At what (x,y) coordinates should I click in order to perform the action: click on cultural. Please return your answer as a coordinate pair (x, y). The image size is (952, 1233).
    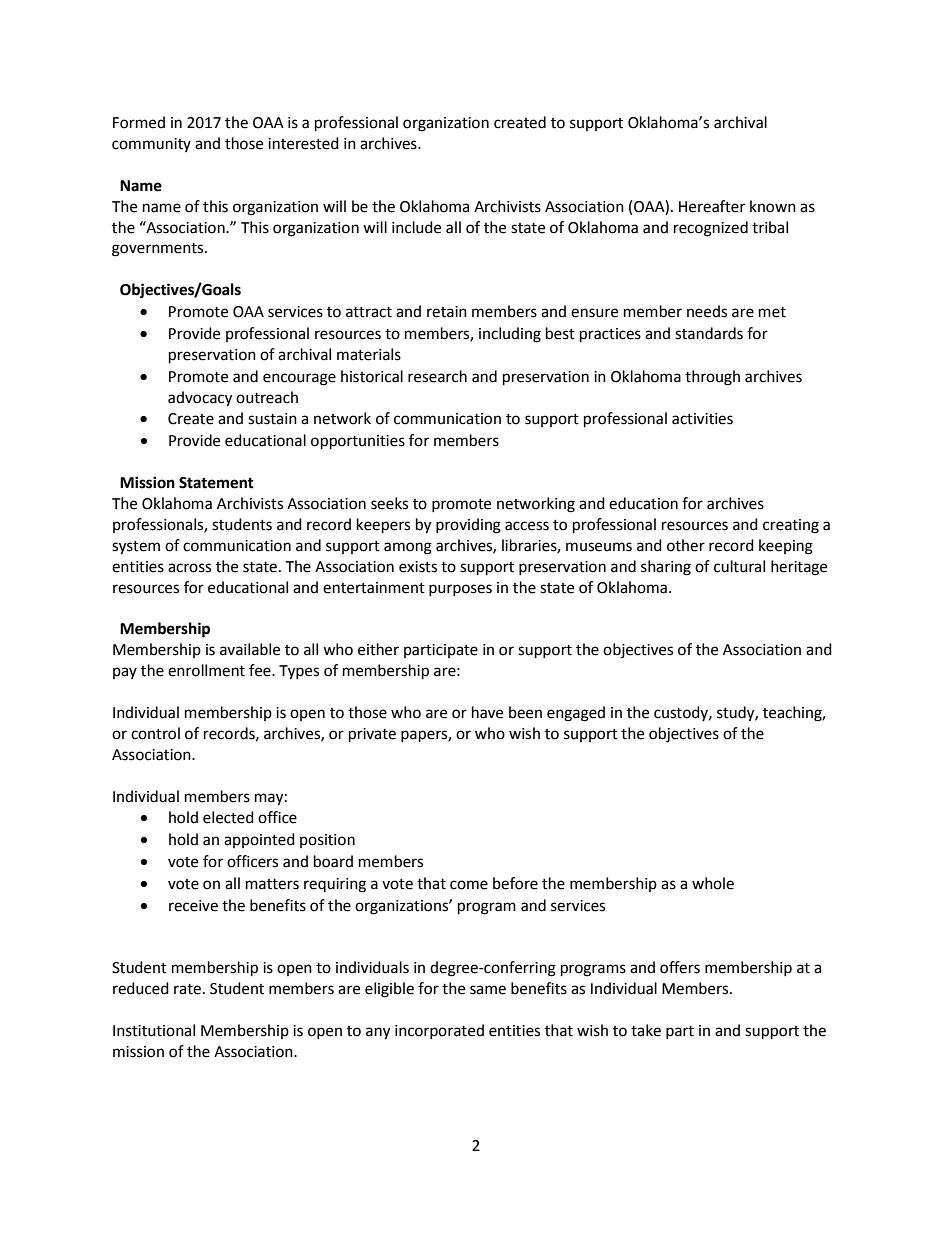
    Looking at the image, I should click on (739, 566).
